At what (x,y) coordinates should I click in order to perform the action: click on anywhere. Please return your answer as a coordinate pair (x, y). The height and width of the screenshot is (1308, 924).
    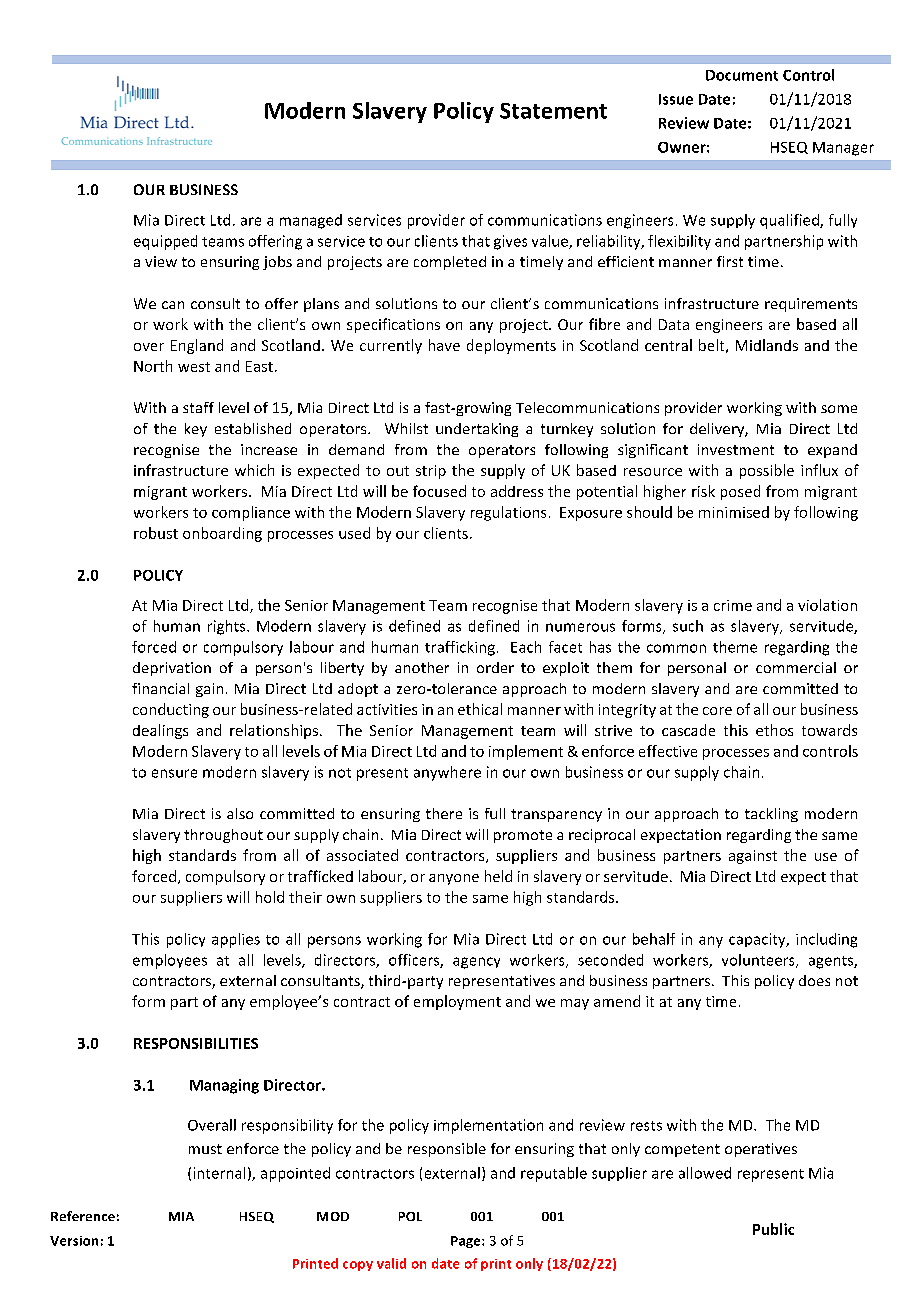
    Looking at the image, I should click on (447, 773).
